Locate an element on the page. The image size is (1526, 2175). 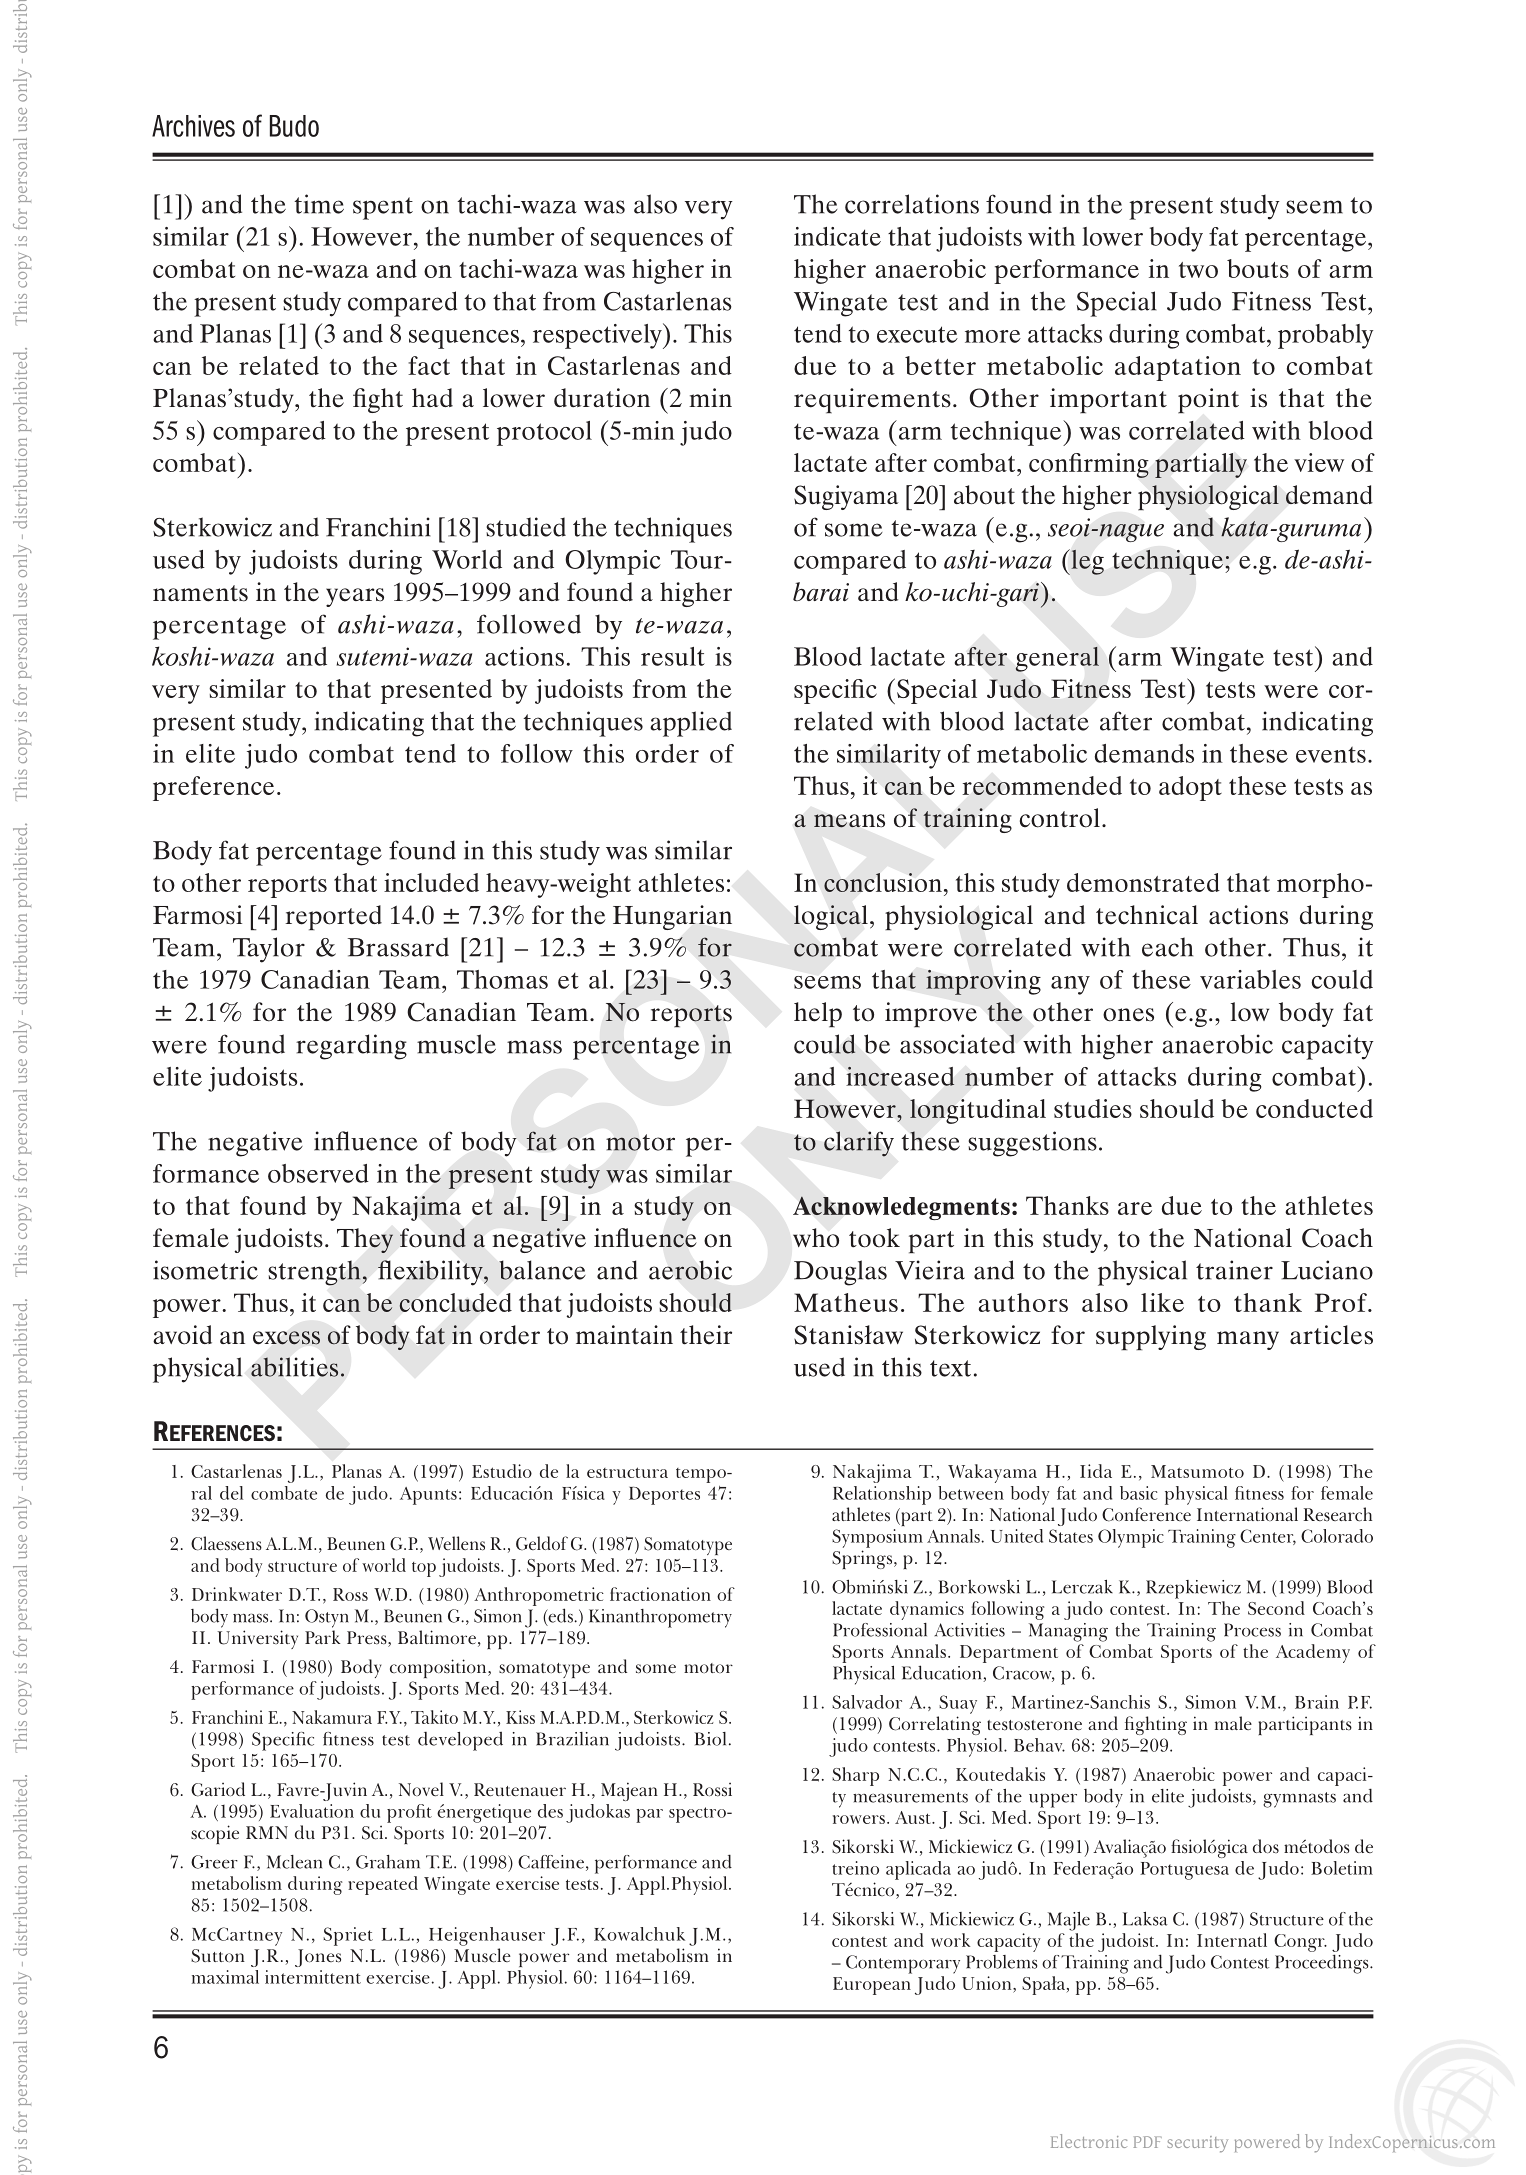
two is located at coordinates (1198, 270).
